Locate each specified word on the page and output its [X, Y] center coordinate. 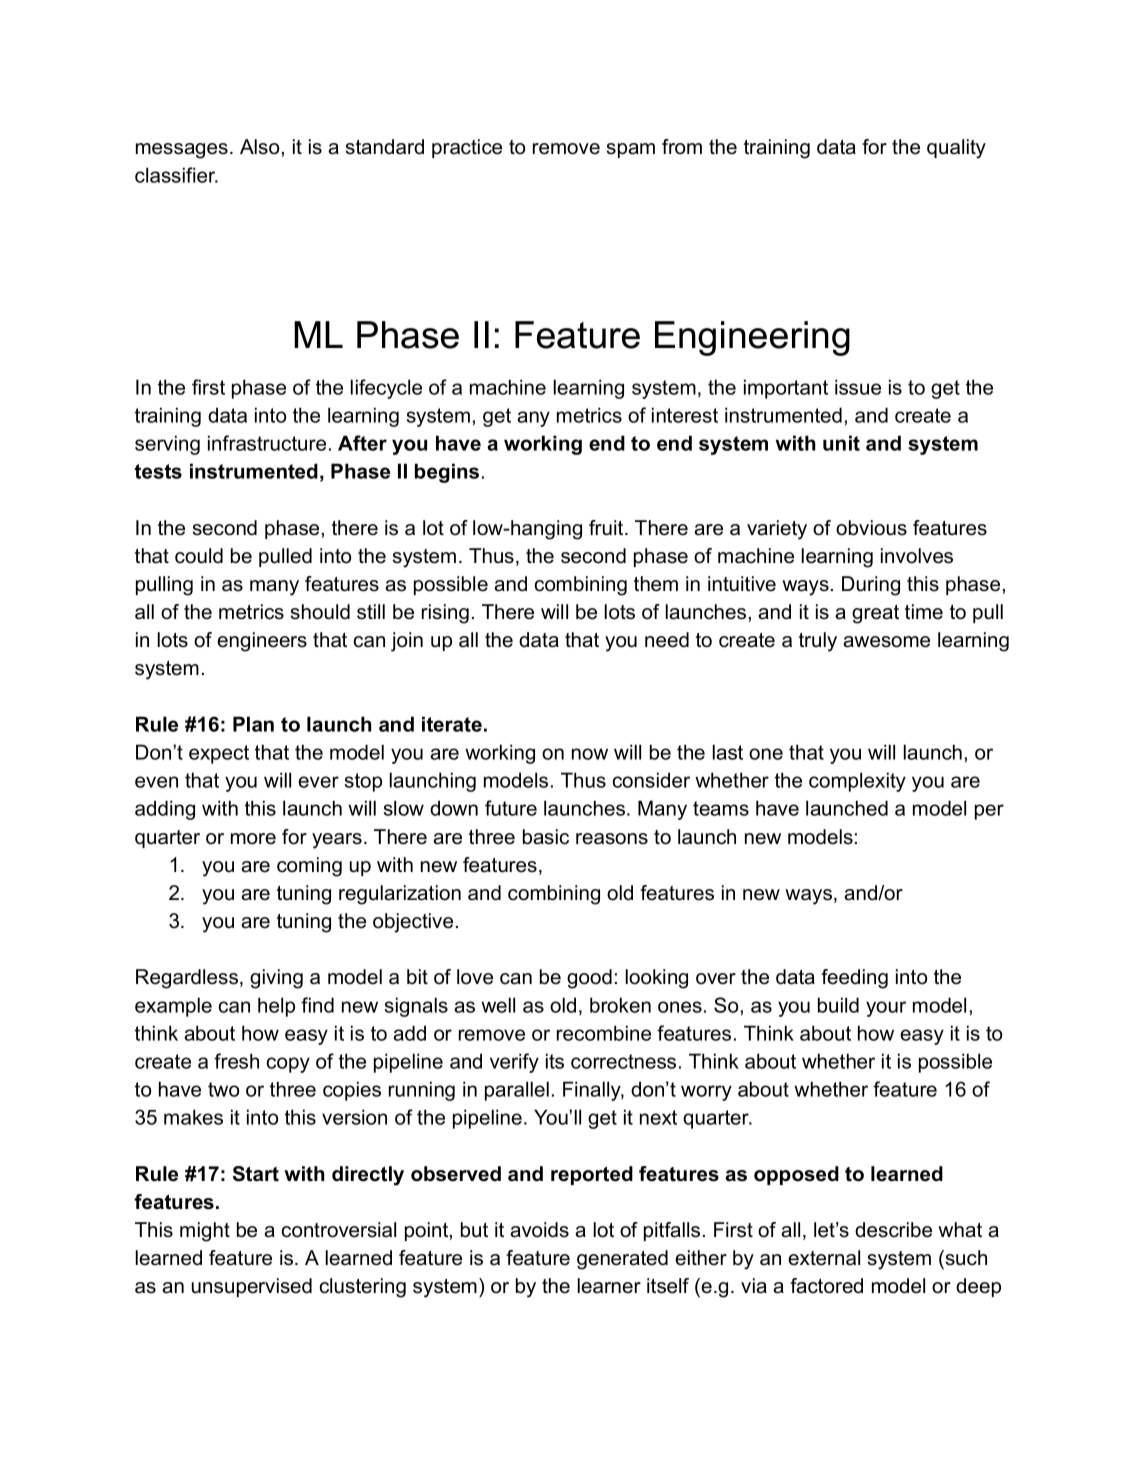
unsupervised [252, 1287]
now [590, 754]
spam [631, 150]
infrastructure [267, 443]
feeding [854, 979]
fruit [607, 528]
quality [956, 149]
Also [259, 147]
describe [893, 1230]
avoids [539, 1230]
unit [841, 443]
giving [276, 979]
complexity [857, 782]
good [589, 979]
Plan [253, 724]
